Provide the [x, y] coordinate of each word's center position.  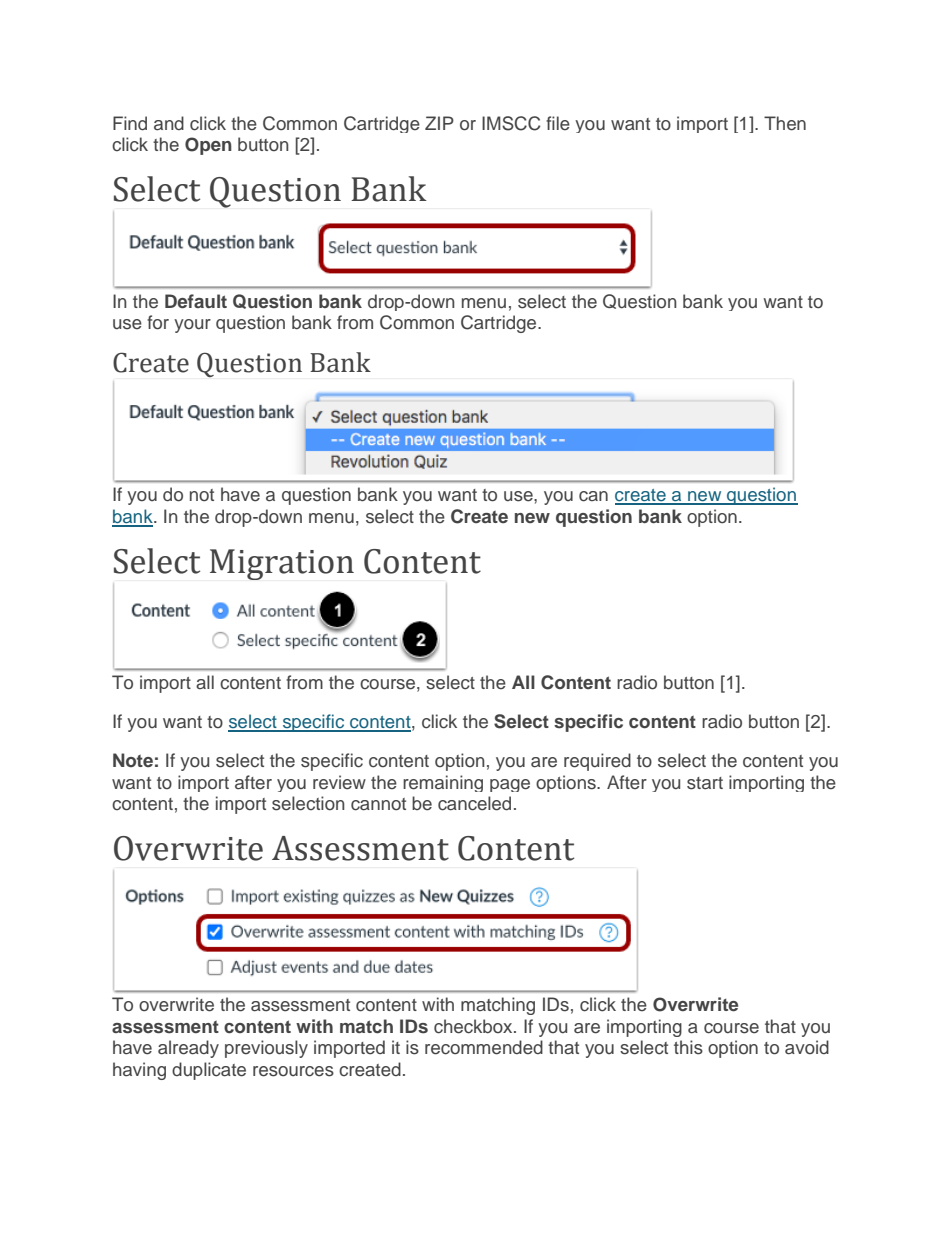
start [705, 783]
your [192, 326]
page [510, 785]
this [688, 1047]
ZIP [439, 123]
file [558, 123]
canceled [474, 803]
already [188, 1049]
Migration [282, 564]
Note [133, 760]
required [597, 762]
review [339, 782]
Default [196, 301]
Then [785, 123]
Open [208, 146]
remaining [443, 783]
